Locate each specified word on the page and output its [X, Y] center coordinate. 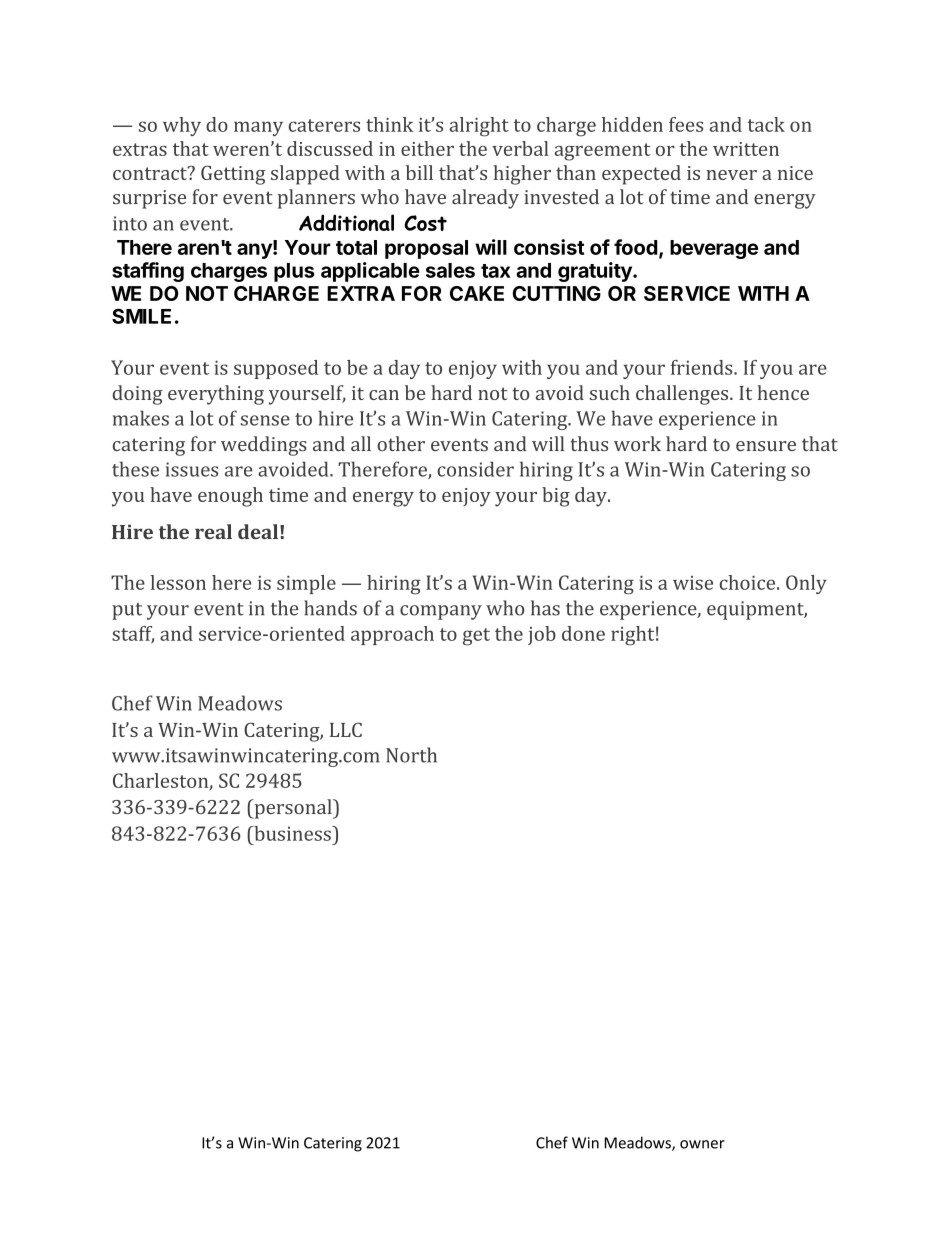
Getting [233, 175]
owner [702, 1144]
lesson [178, 582]
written [746, 149]
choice [749, 582]
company [441, 612]
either [427, 148]
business [292, 833]
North [411, 755]
